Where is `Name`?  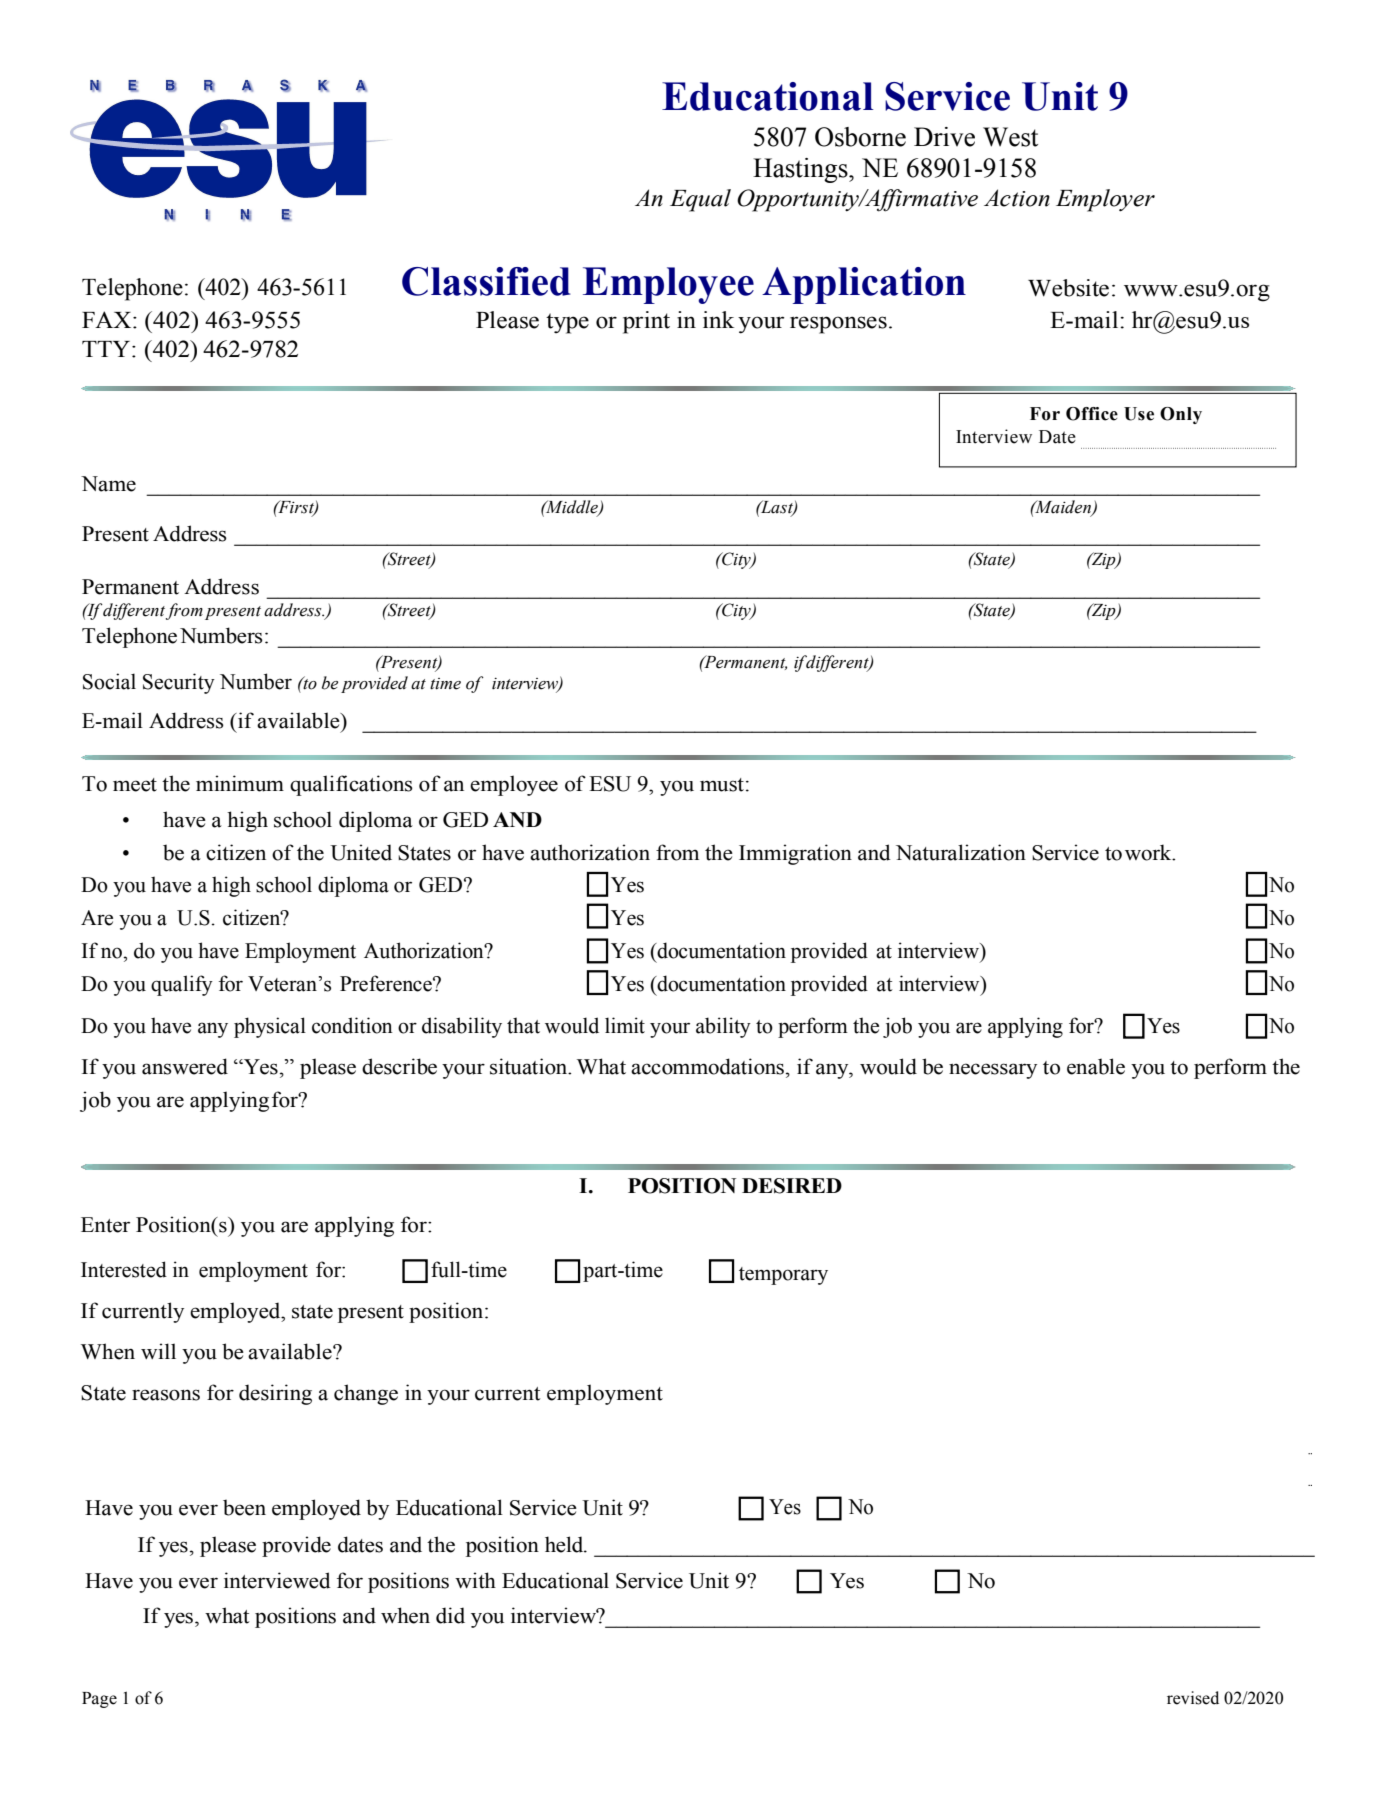
Name is located at coordinates (108, 484).
